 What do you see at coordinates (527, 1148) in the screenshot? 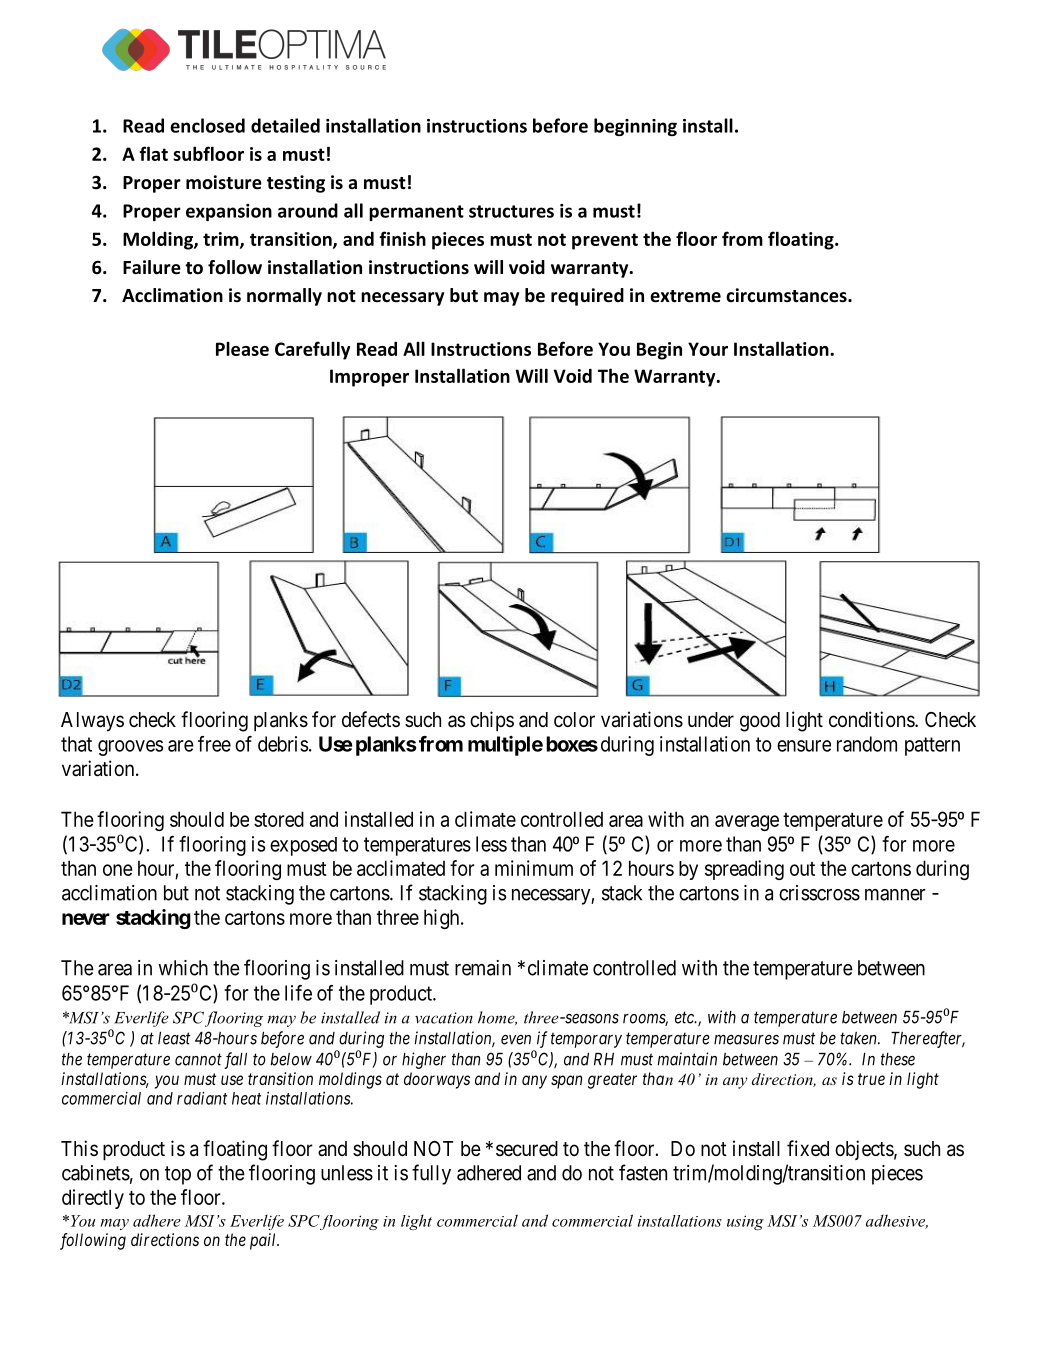
I see `secured` at bounding box center [527, 1148].
